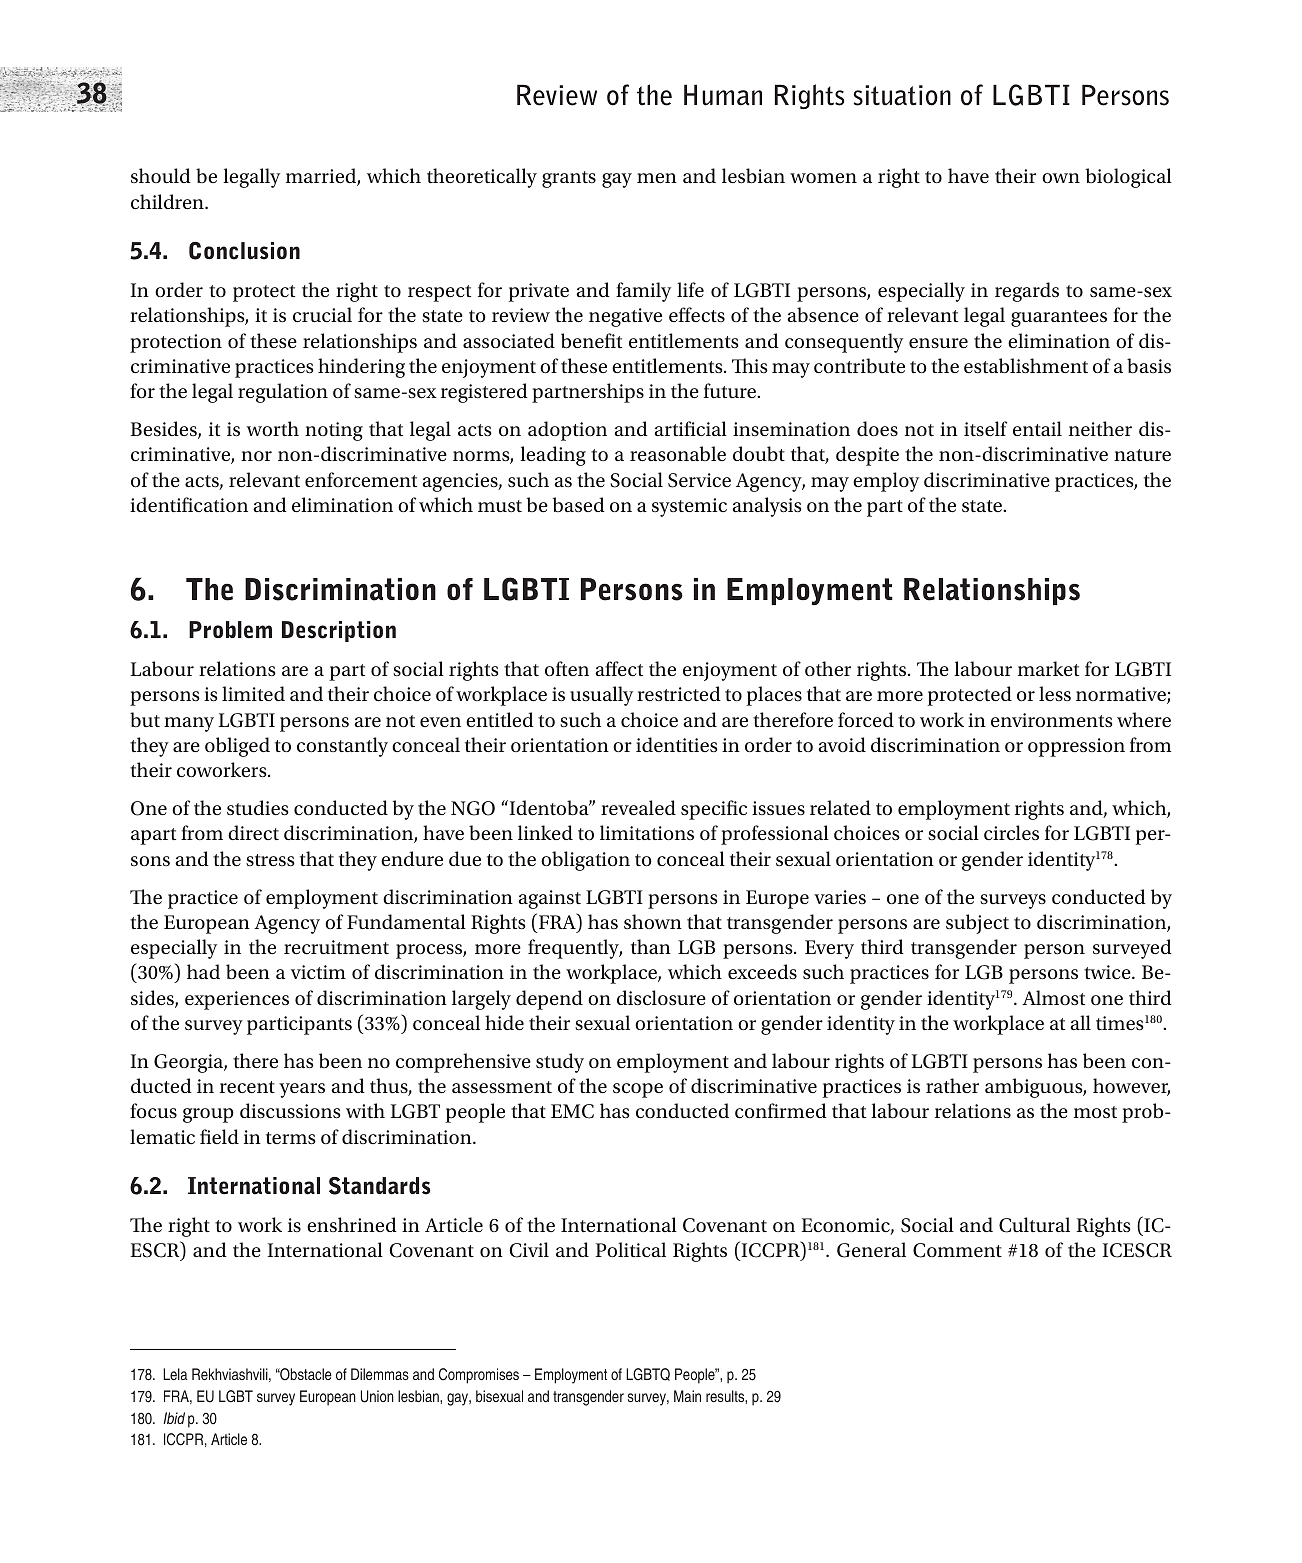 Image resolution: width=1302 pixels, height=1563 pixels. I want to click on Human, so click(723, 95).
